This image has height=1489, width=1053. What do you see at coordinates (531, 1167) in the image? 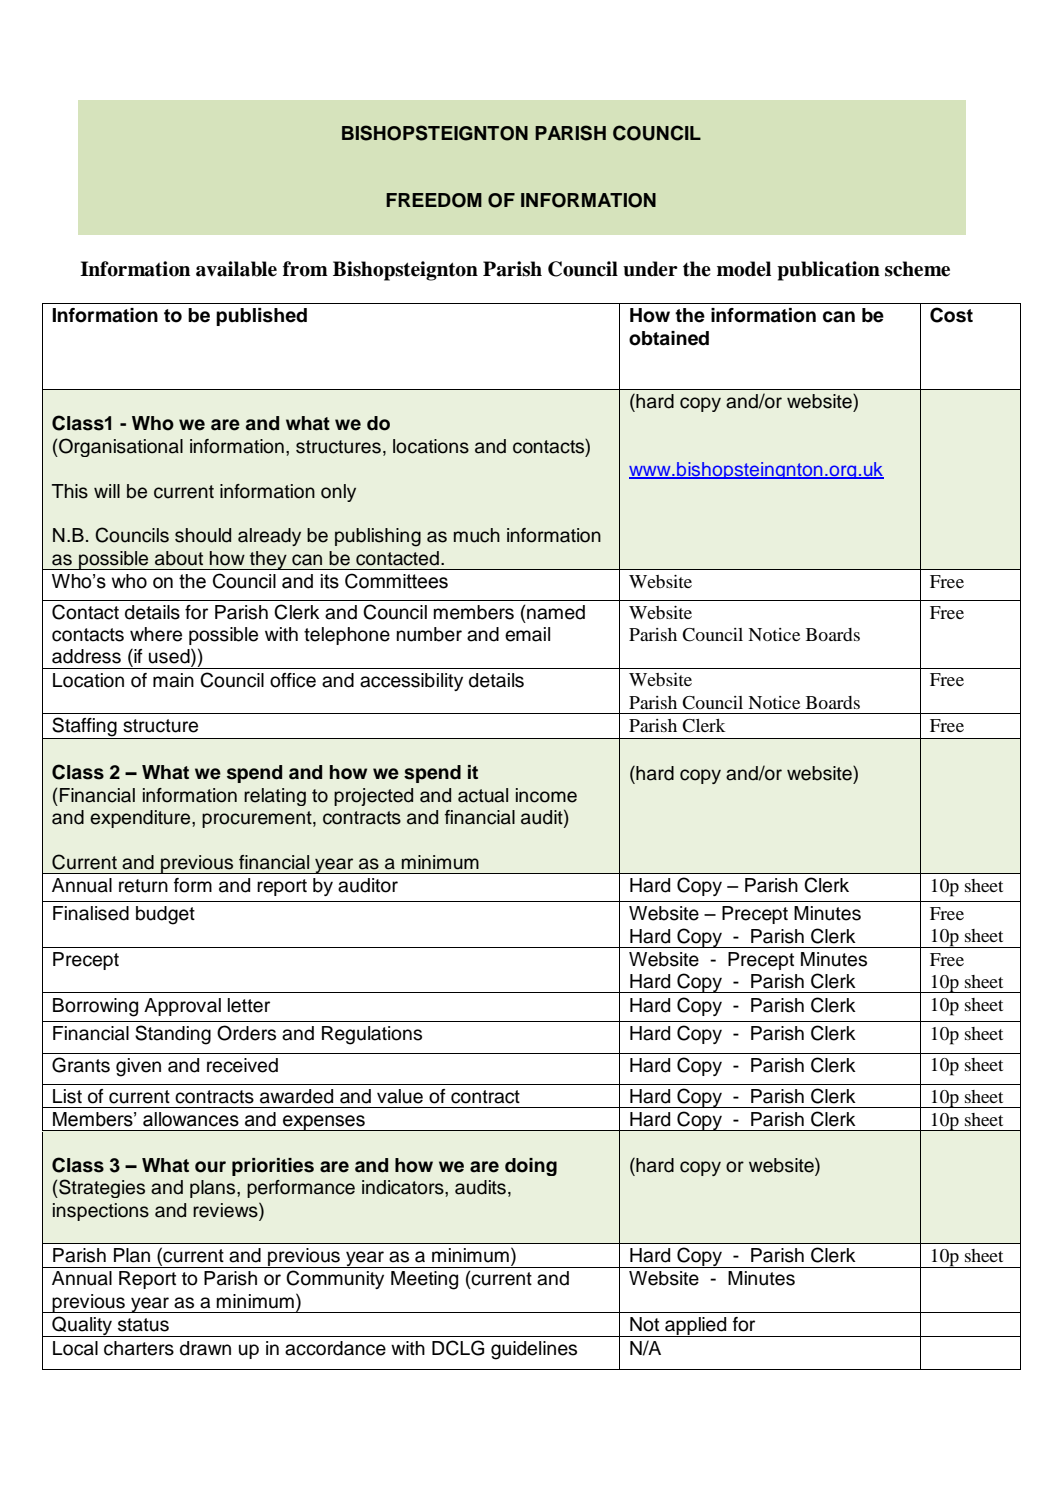
I see `doing` at bounding box center [531, 1167].
